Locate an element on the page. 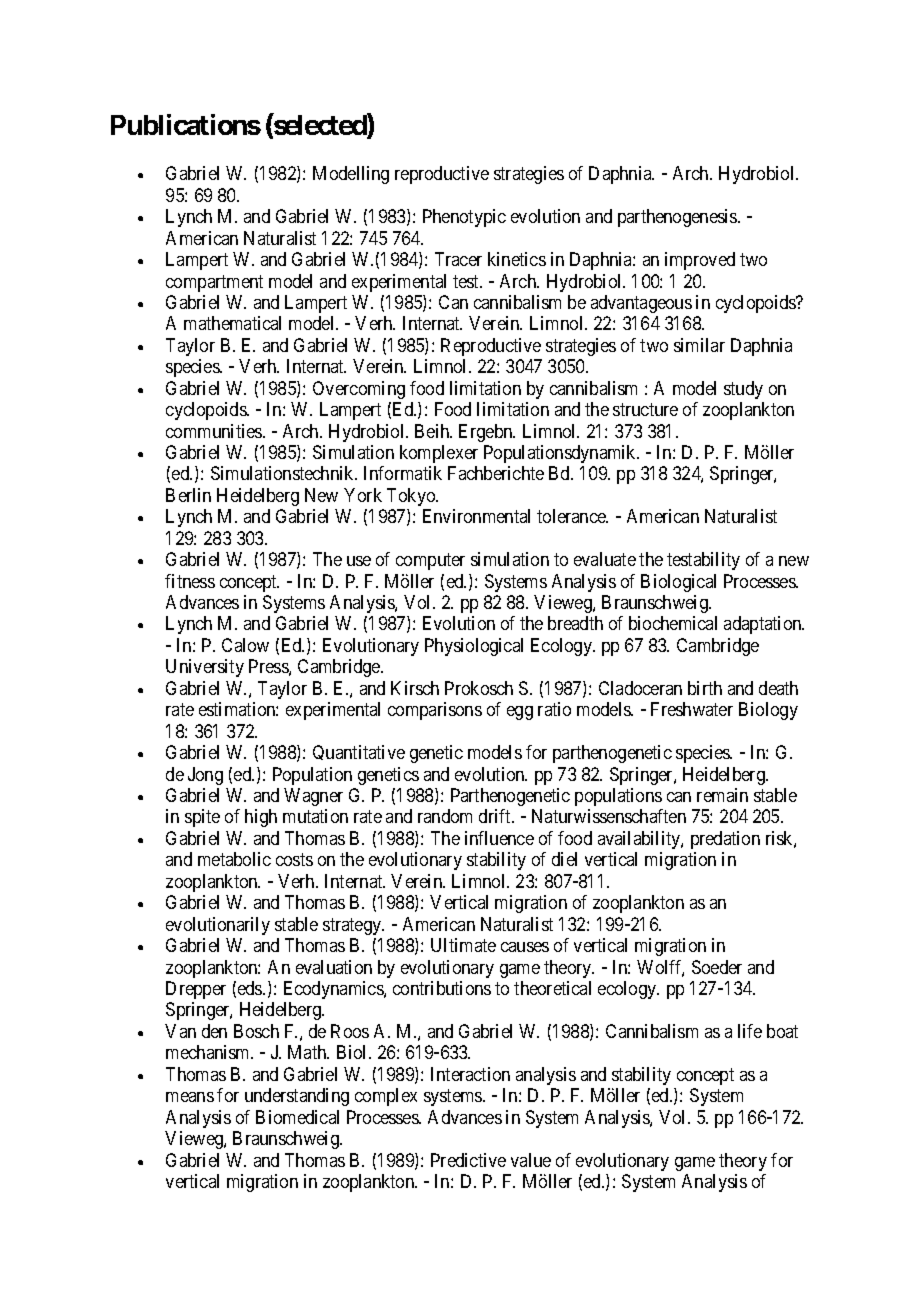  remain is located at coordinates (722, 795).
